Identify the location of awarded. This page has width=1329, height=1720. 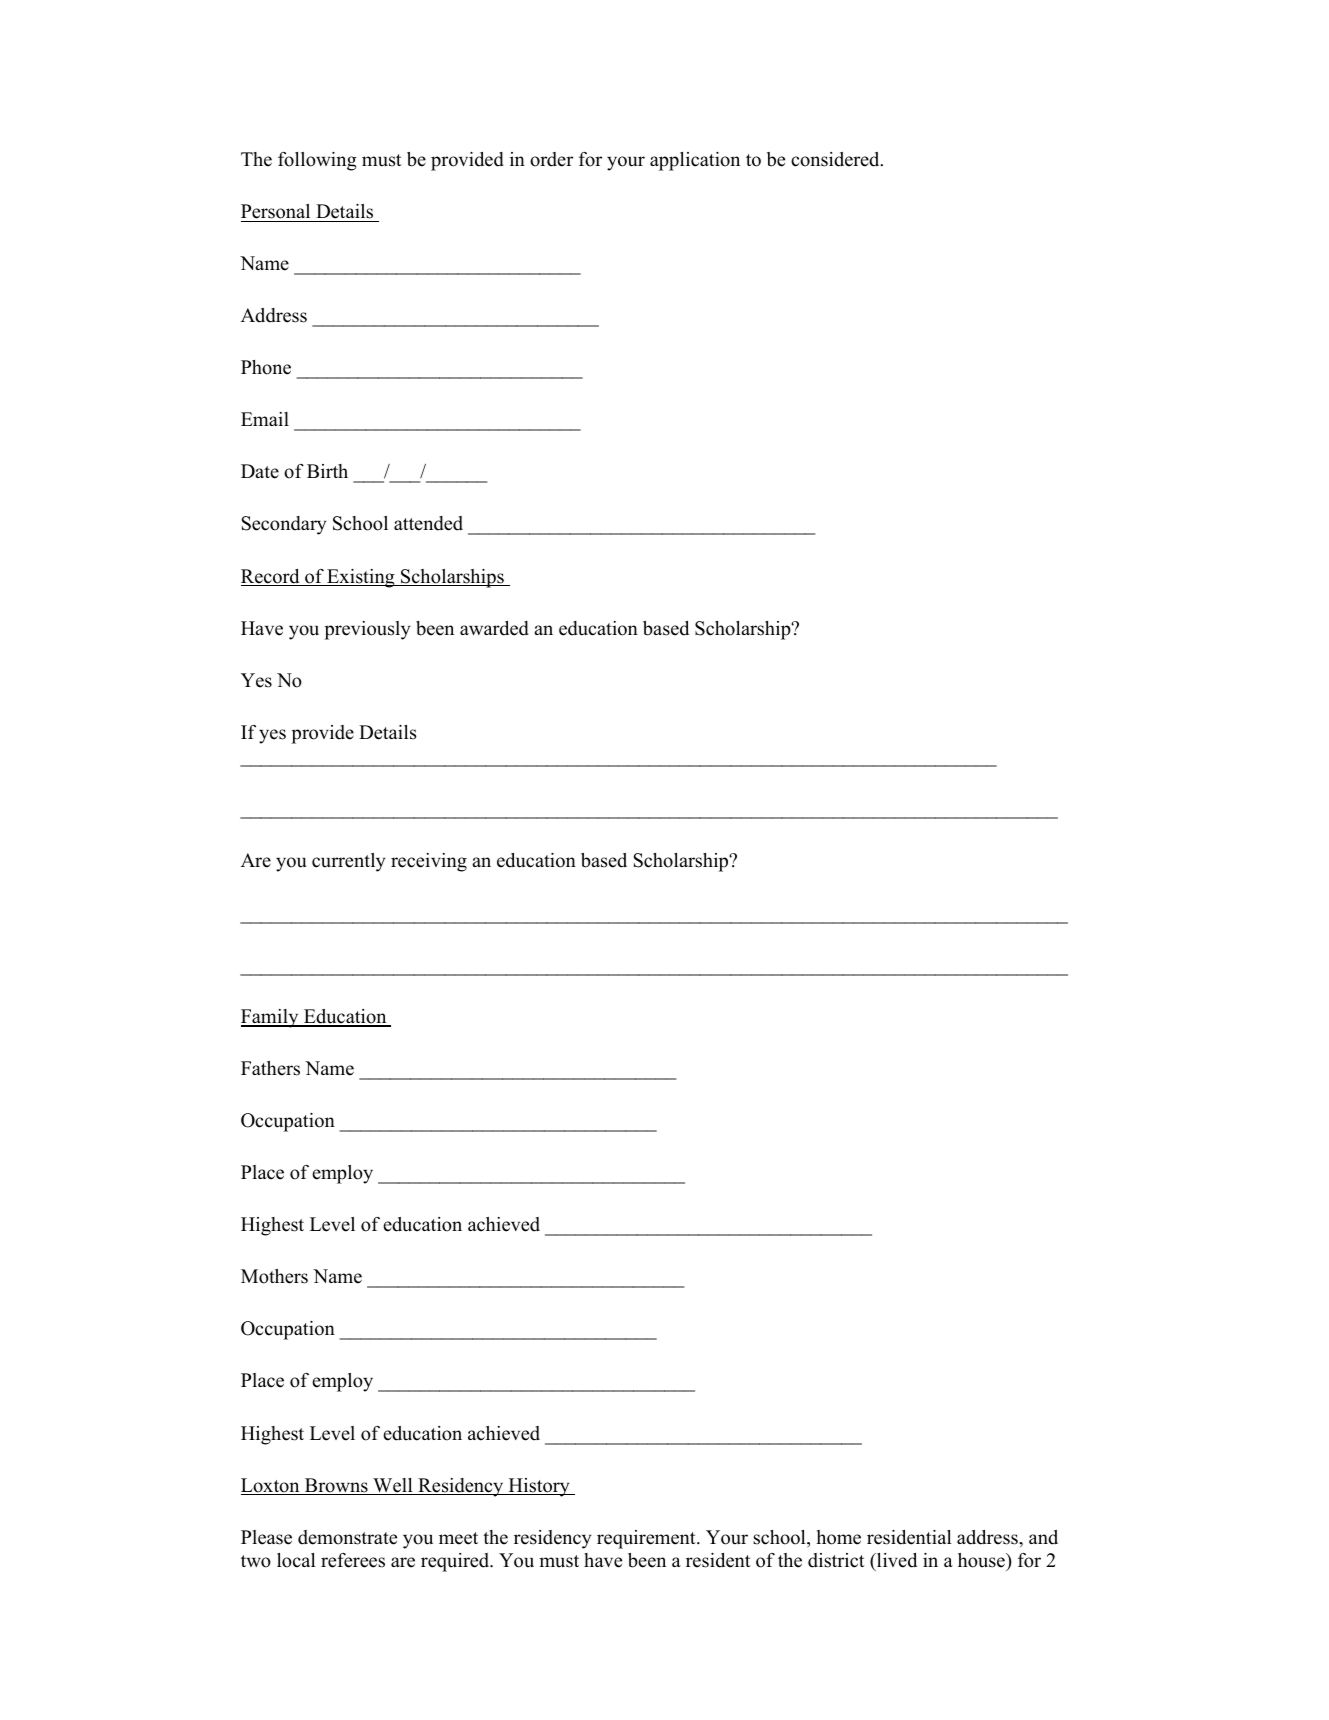
(494, 628).
